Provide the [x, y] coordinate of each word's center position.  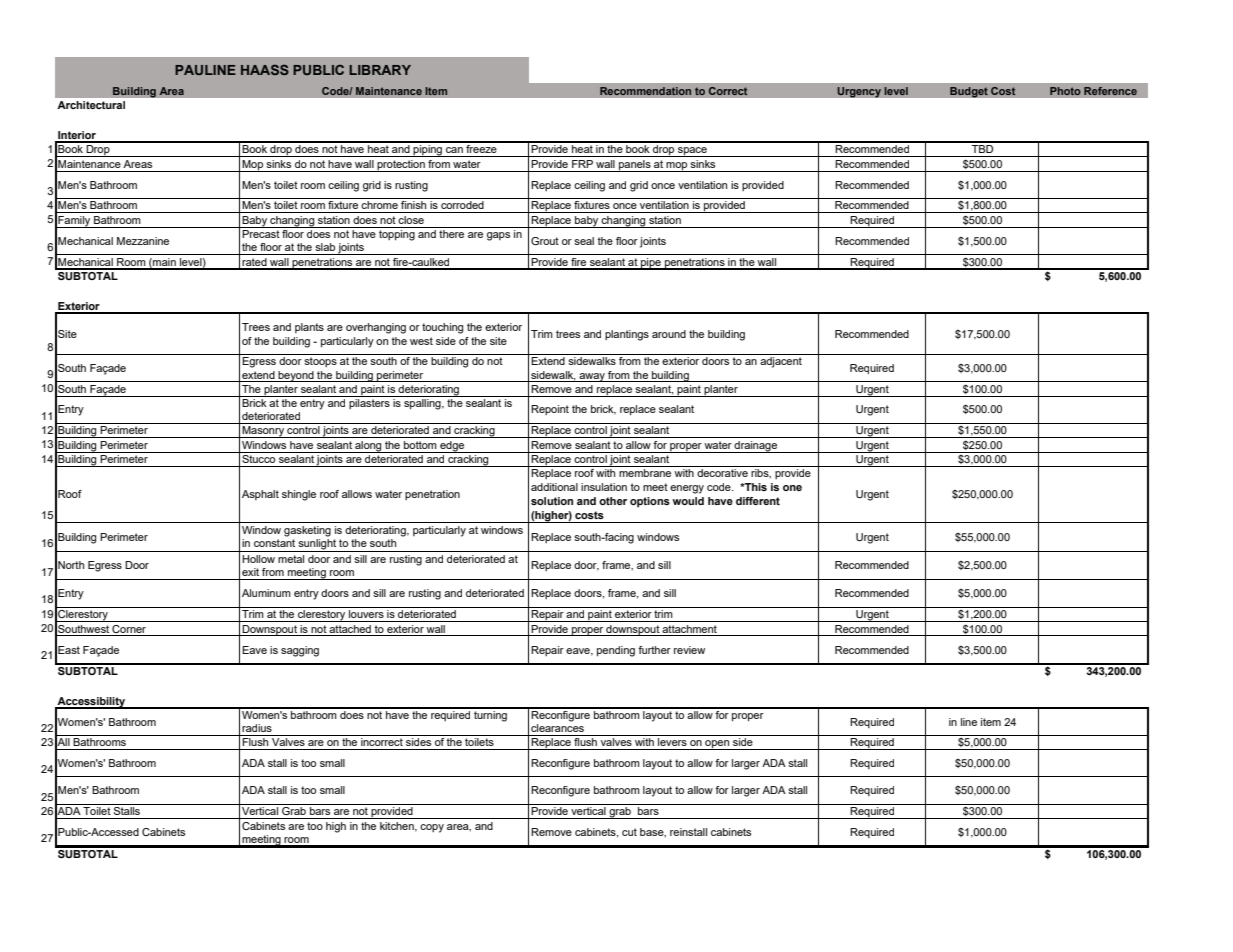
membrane [645, 473]
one [792, 488]
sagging [300, 651]
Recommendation [646, 91]
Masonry [263, 432]
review [689, 650]
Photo [1065, 91]
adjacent [781, 362]
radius [257, 728]
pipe [651, 264]
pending [616, 651]
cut [629, 832]
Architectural [91, 105]
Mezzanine [143, 241]
